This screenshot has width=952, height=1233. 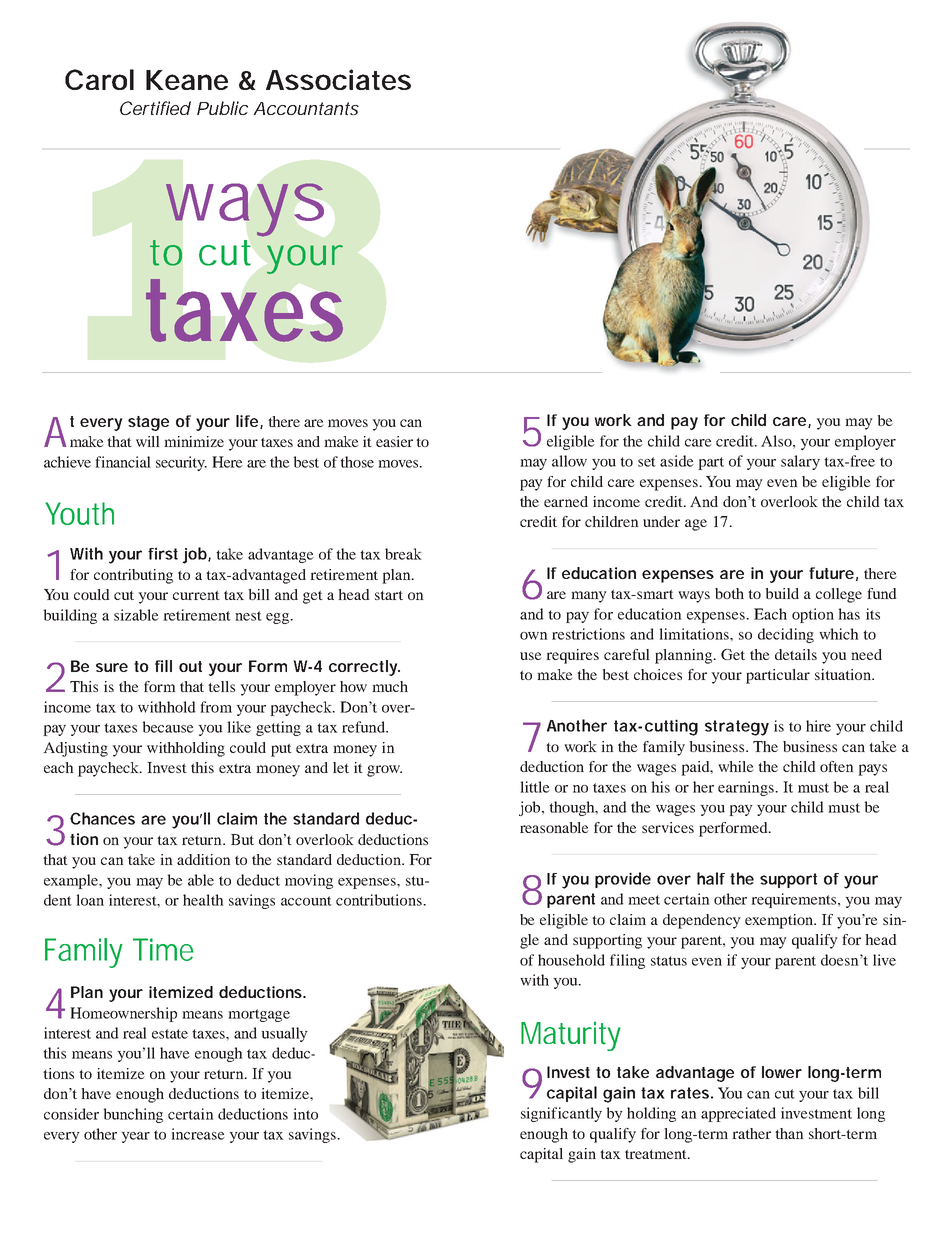 What do you see at coordinates (196, 595) in the screenshot?
I see `current` at bounding box center [196, 595].
